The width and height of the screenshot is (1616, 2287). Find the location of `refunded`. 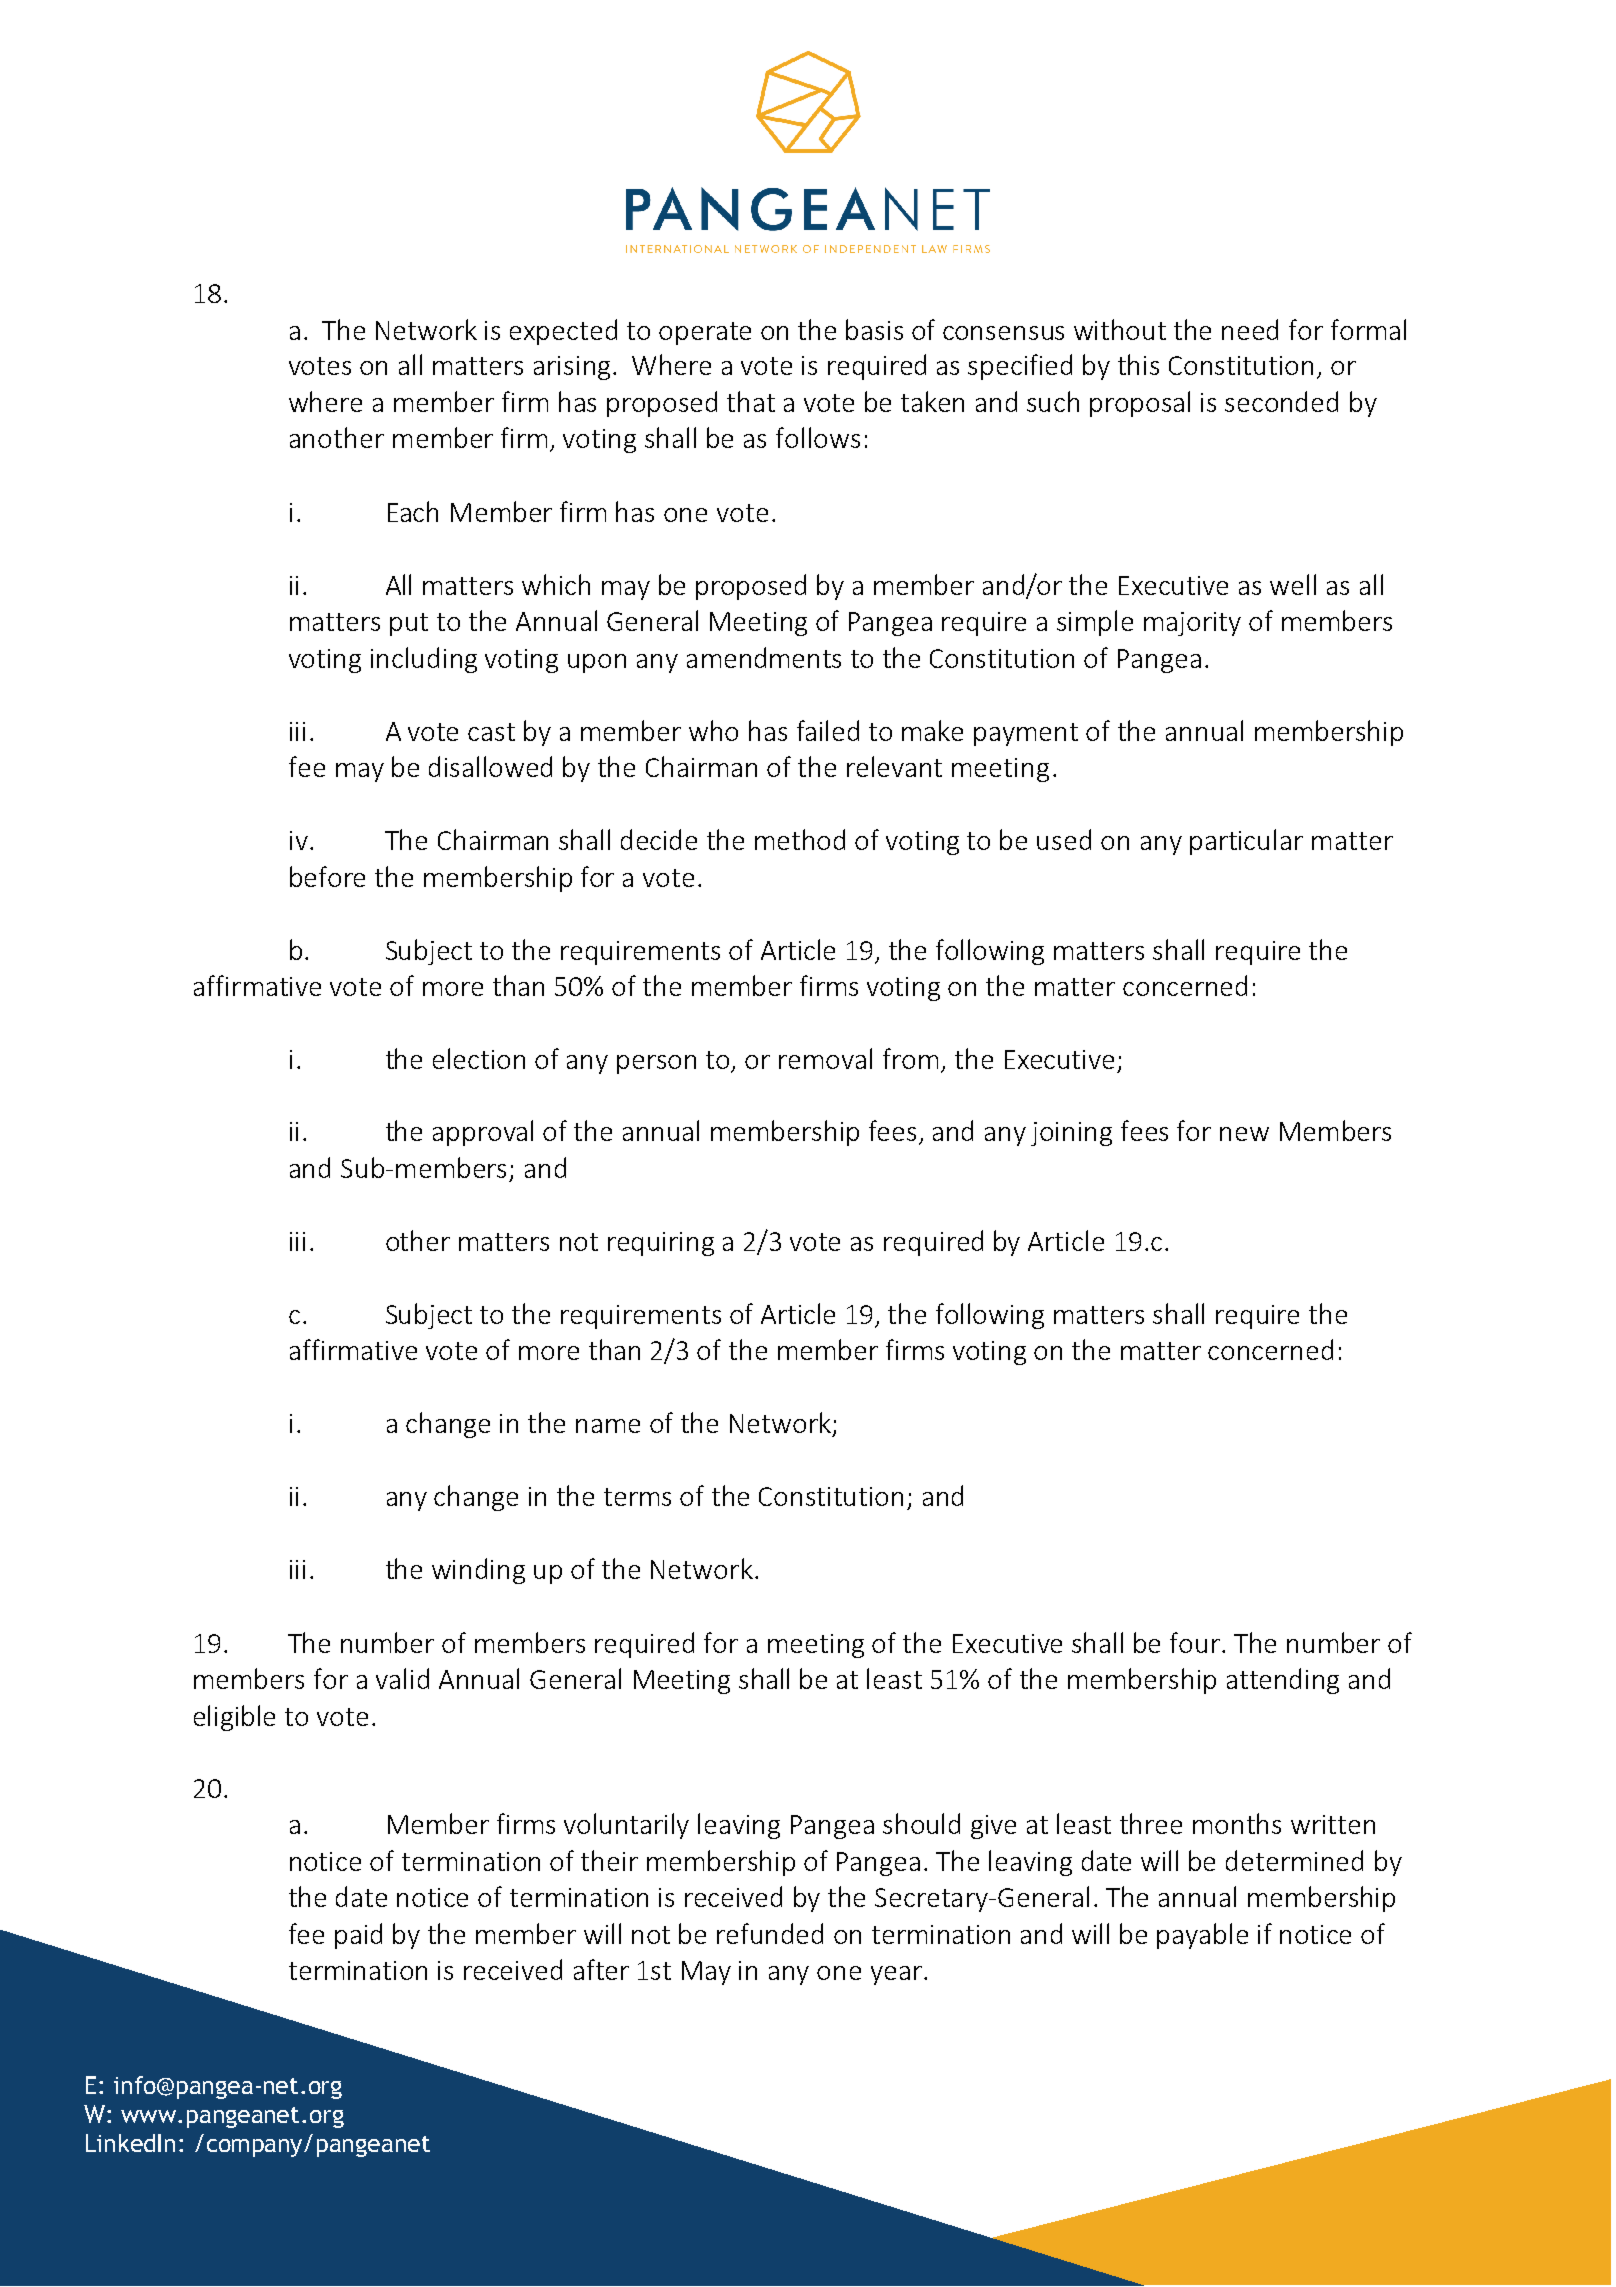

refunded is located at coordinates (770, 1933).
